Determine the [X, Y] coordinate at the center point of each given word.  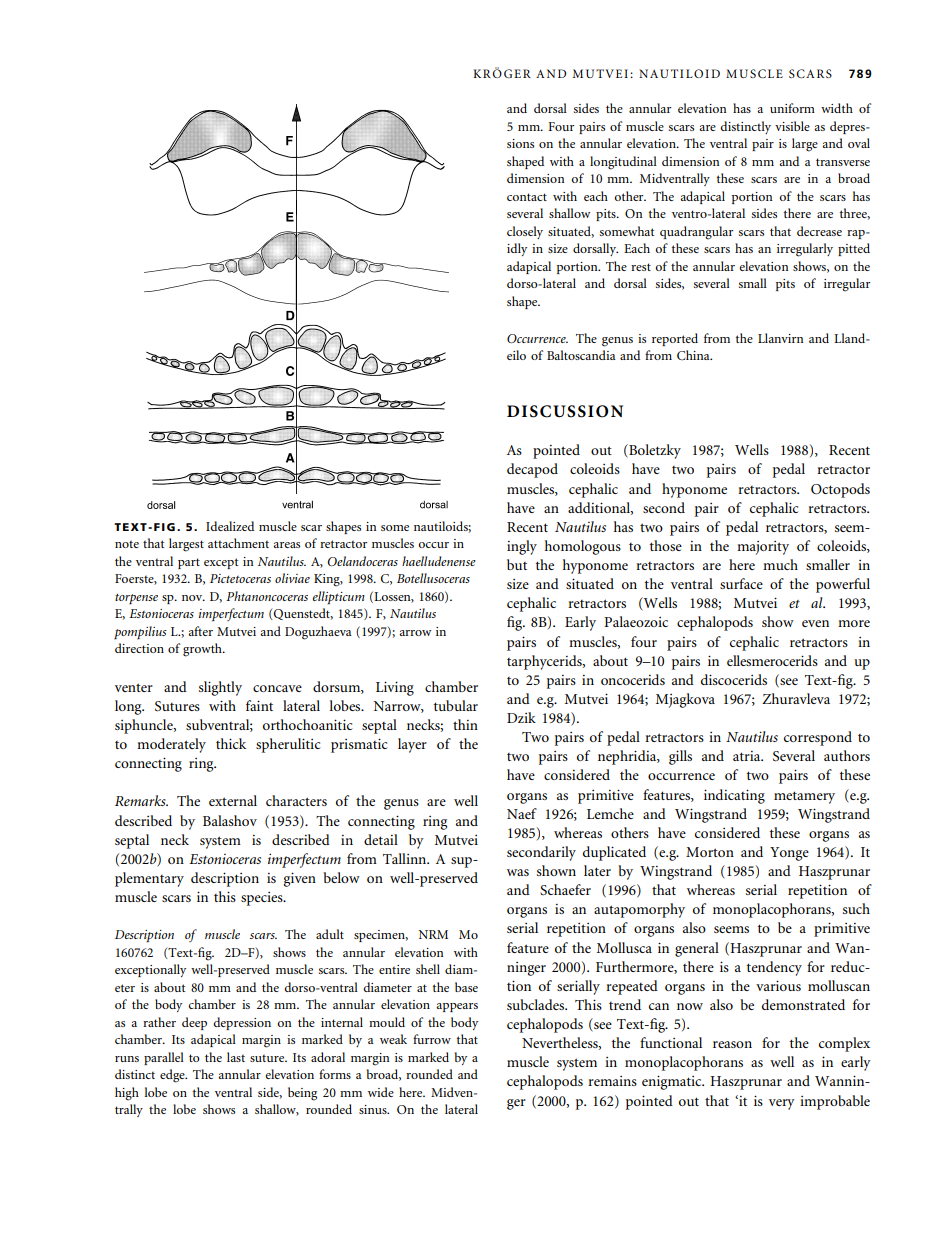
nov [193, 598]
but [517, 564]
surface [741, 583]
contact [527, 197]
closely [525, 232]
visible [792, 126]
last [236, 1057]
